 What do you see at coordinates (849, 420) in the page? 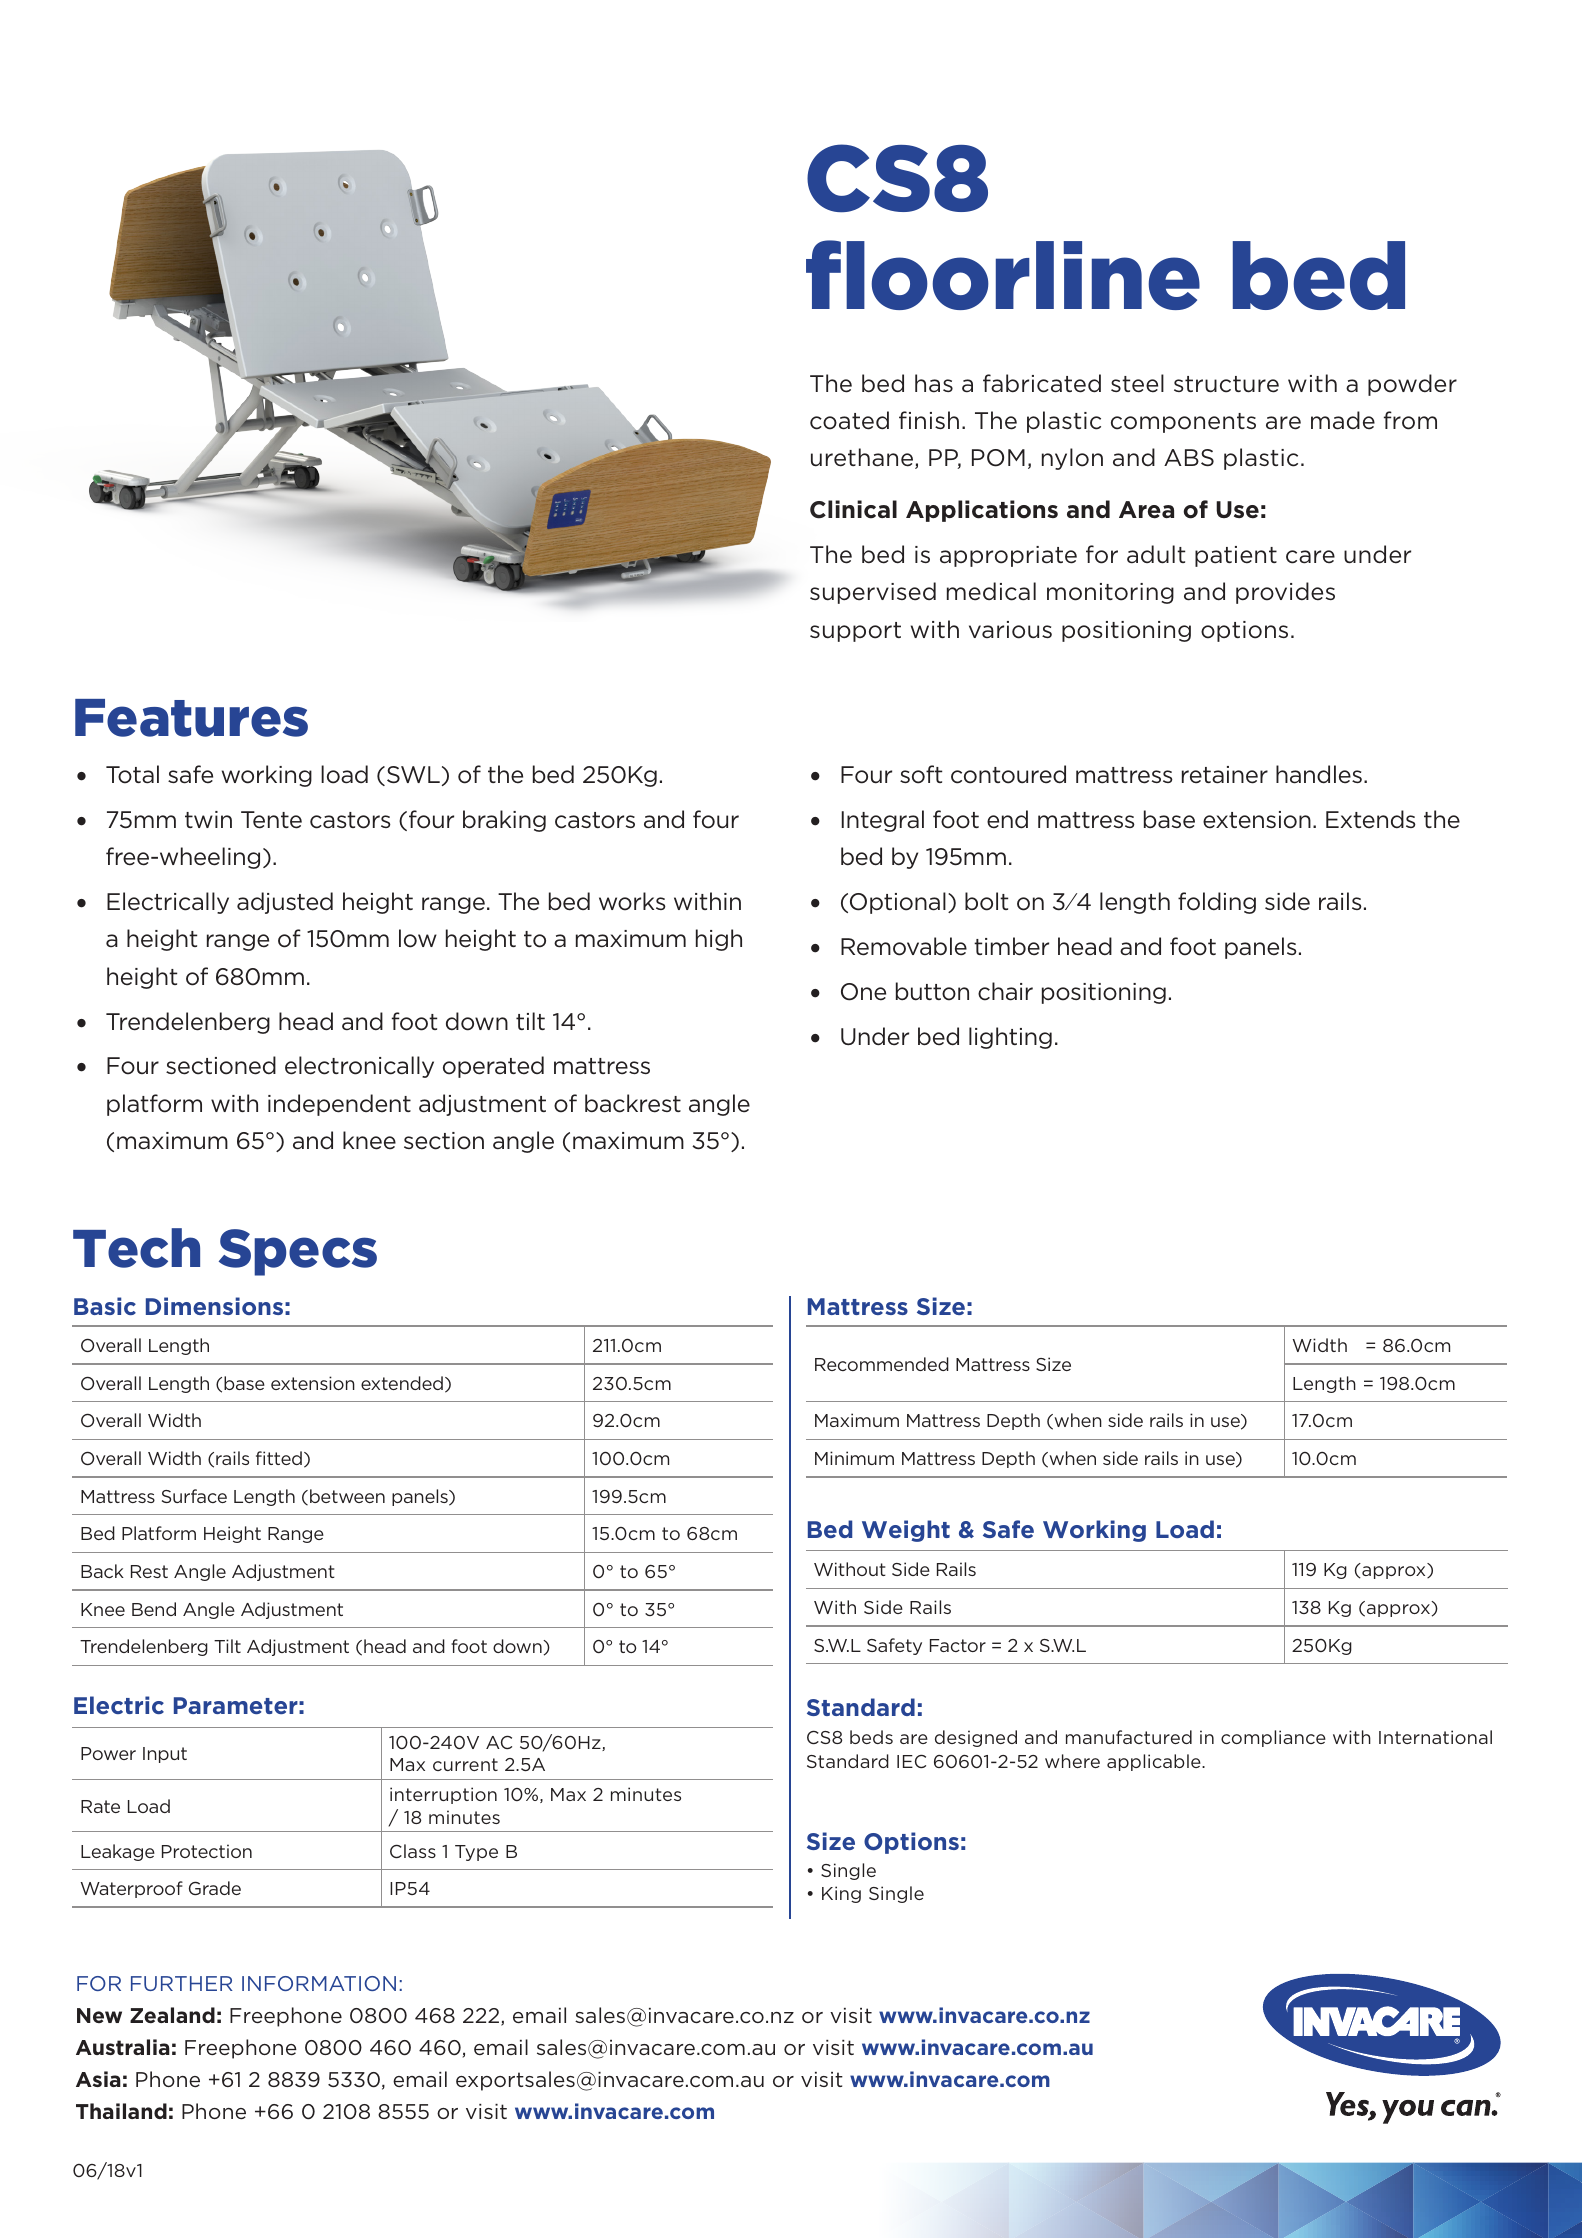
I see `coated` at bounding box center [849, 420].
